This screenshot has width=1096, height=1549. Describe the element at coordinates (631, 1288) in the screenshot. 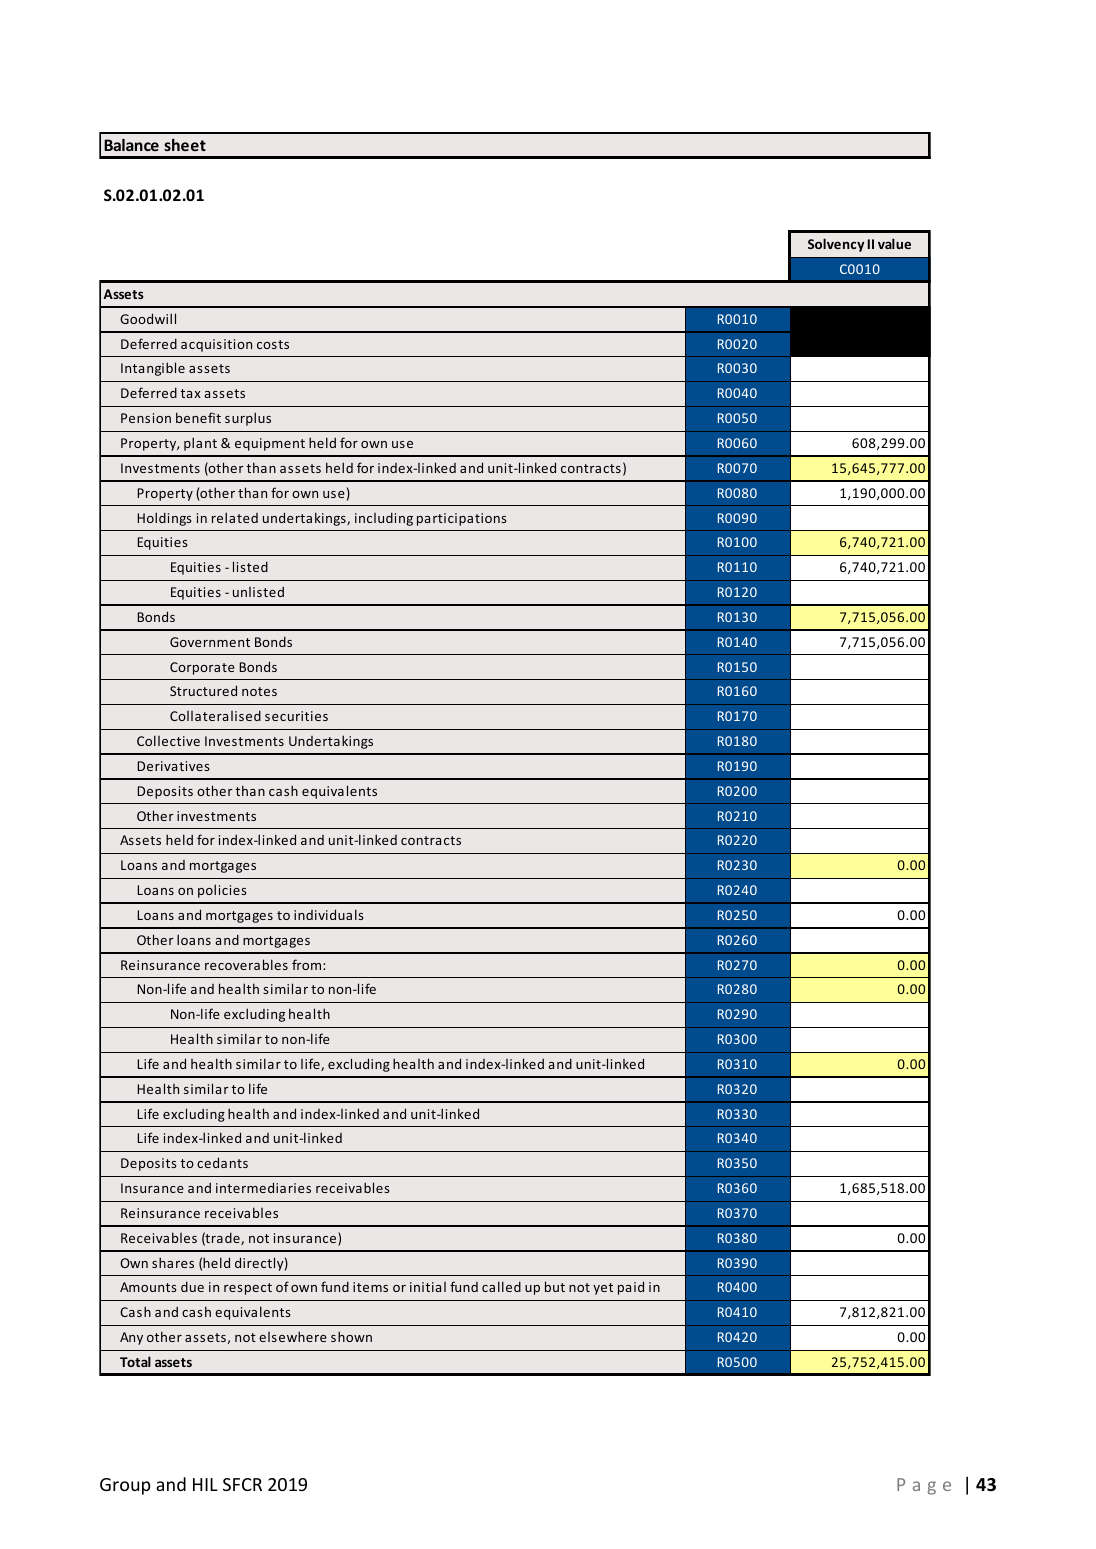

I see `paid` at that location.
